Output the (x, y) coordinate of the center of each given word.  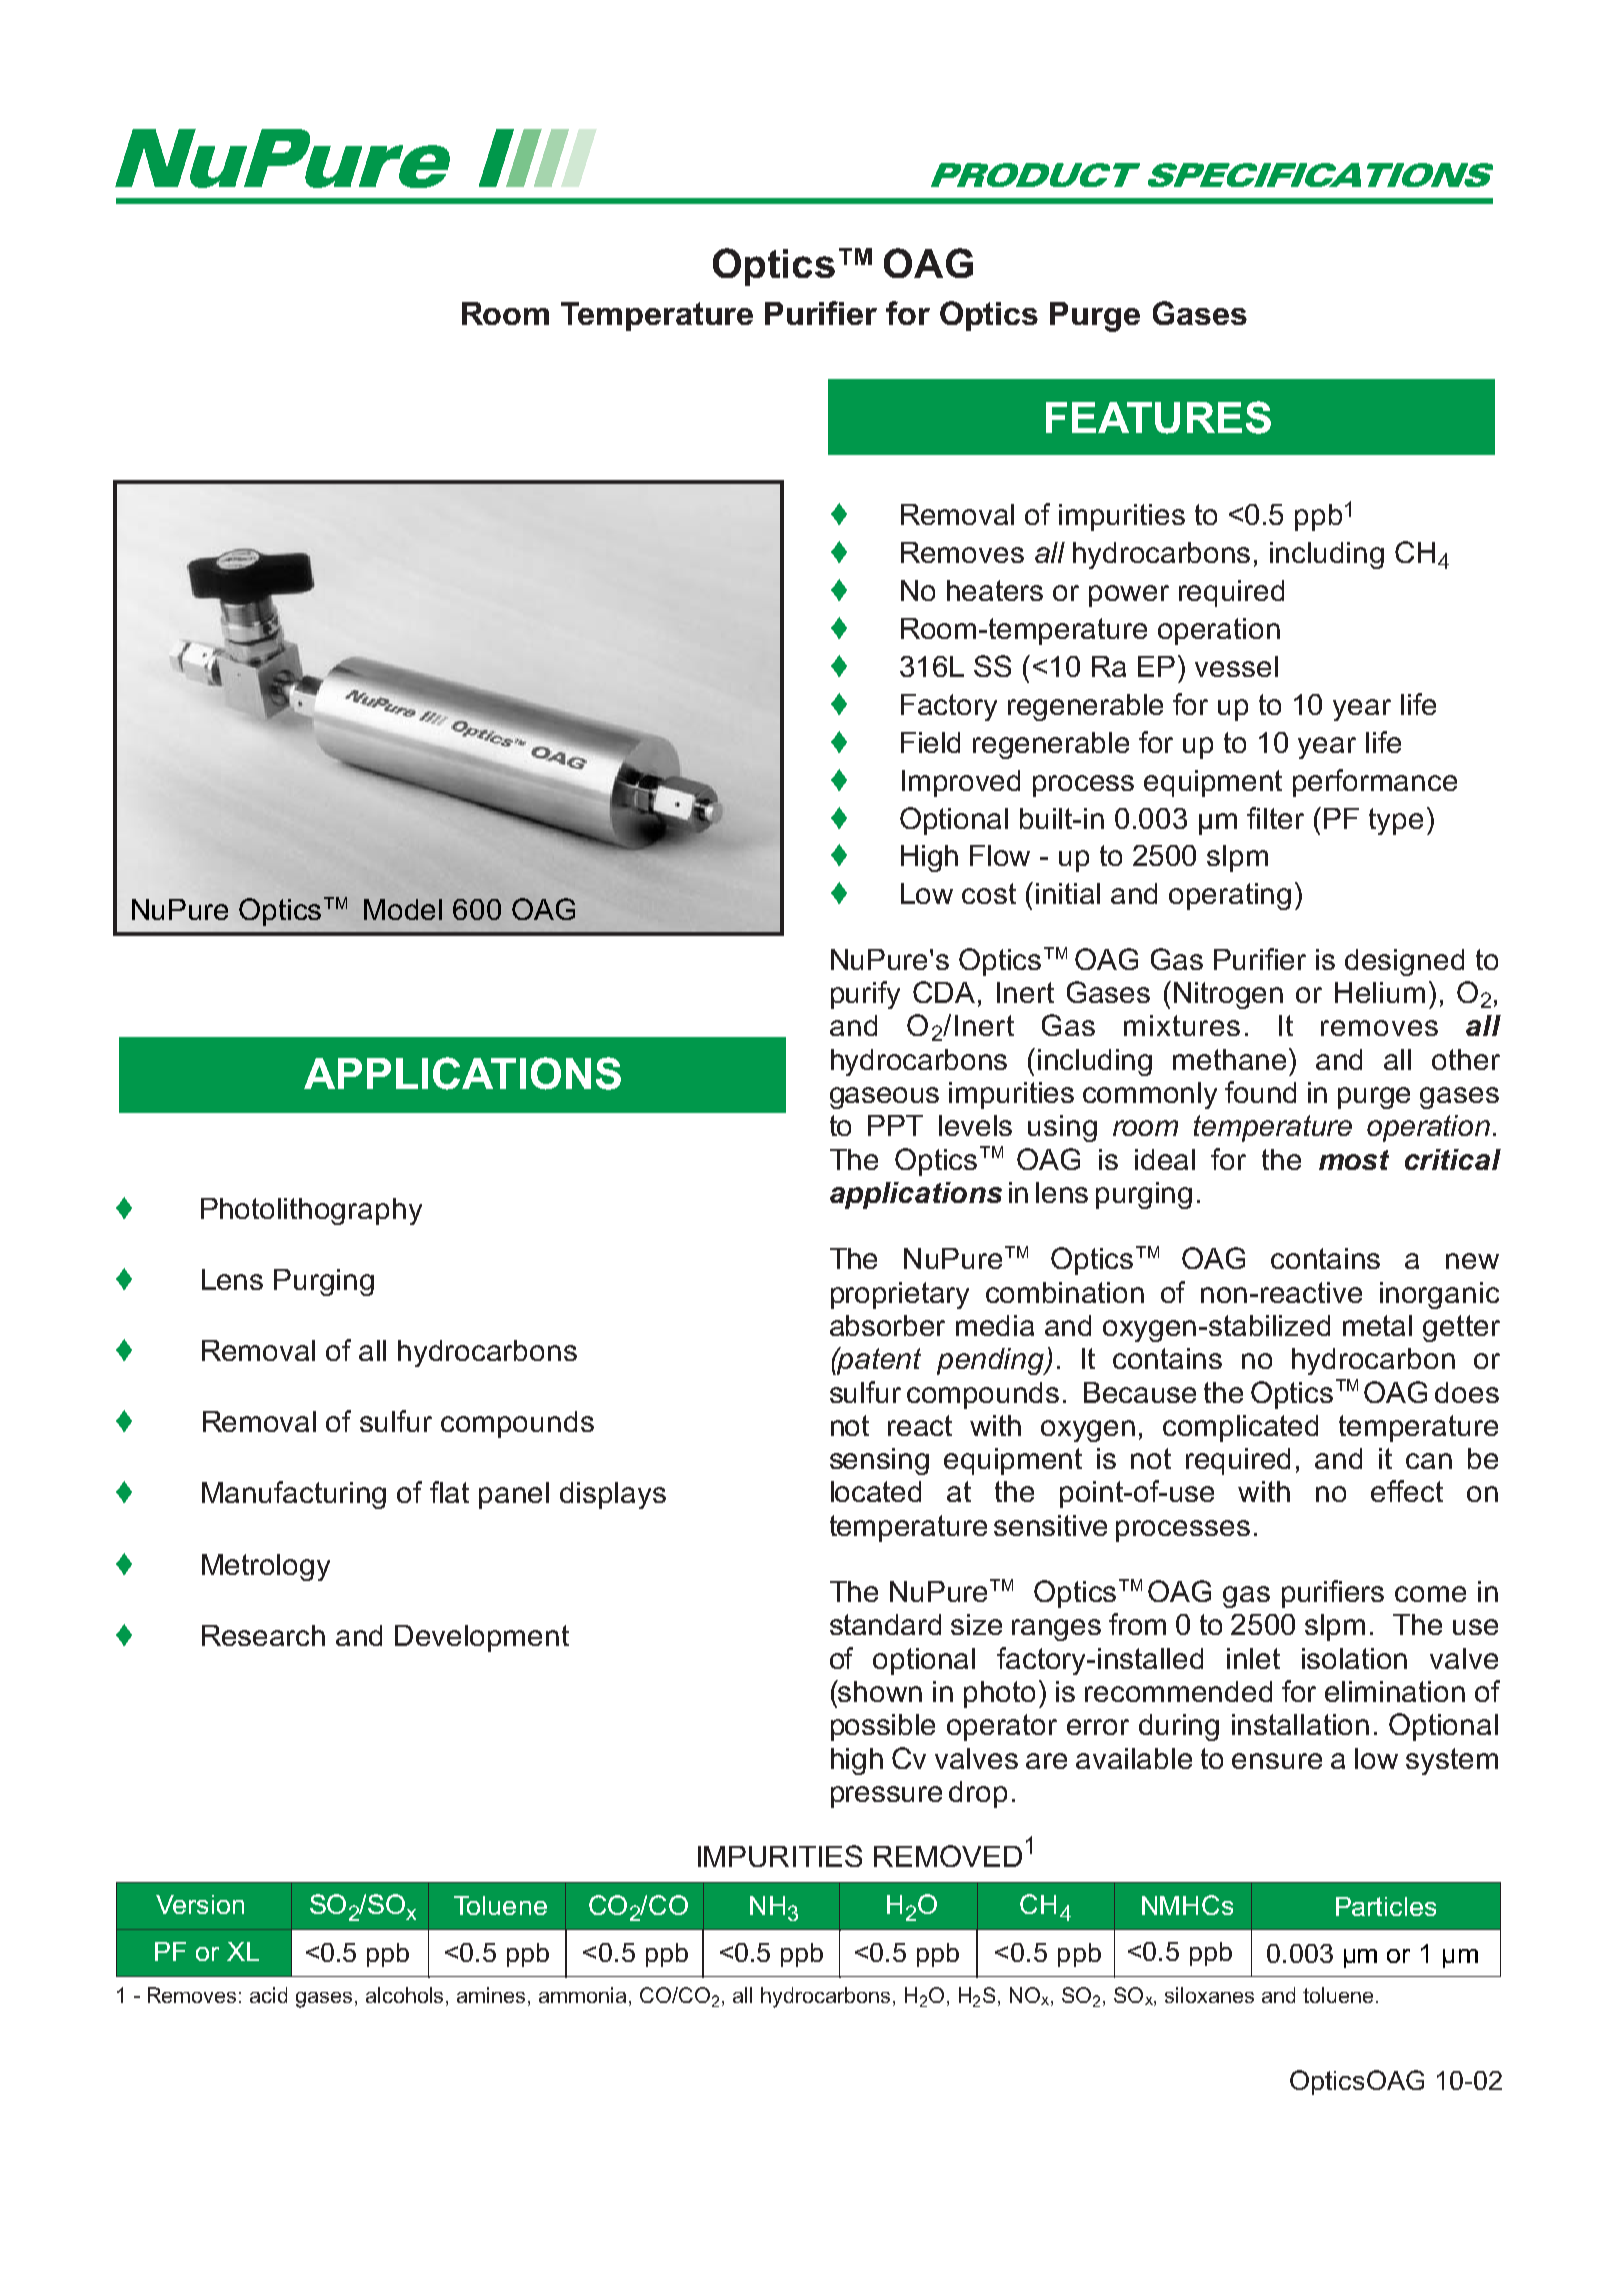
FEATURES (1158, 417)
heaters (995, 590)
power (1129, 596)
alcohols (406, 1995)
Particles (1386, 1906)
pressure (886, 1797)
